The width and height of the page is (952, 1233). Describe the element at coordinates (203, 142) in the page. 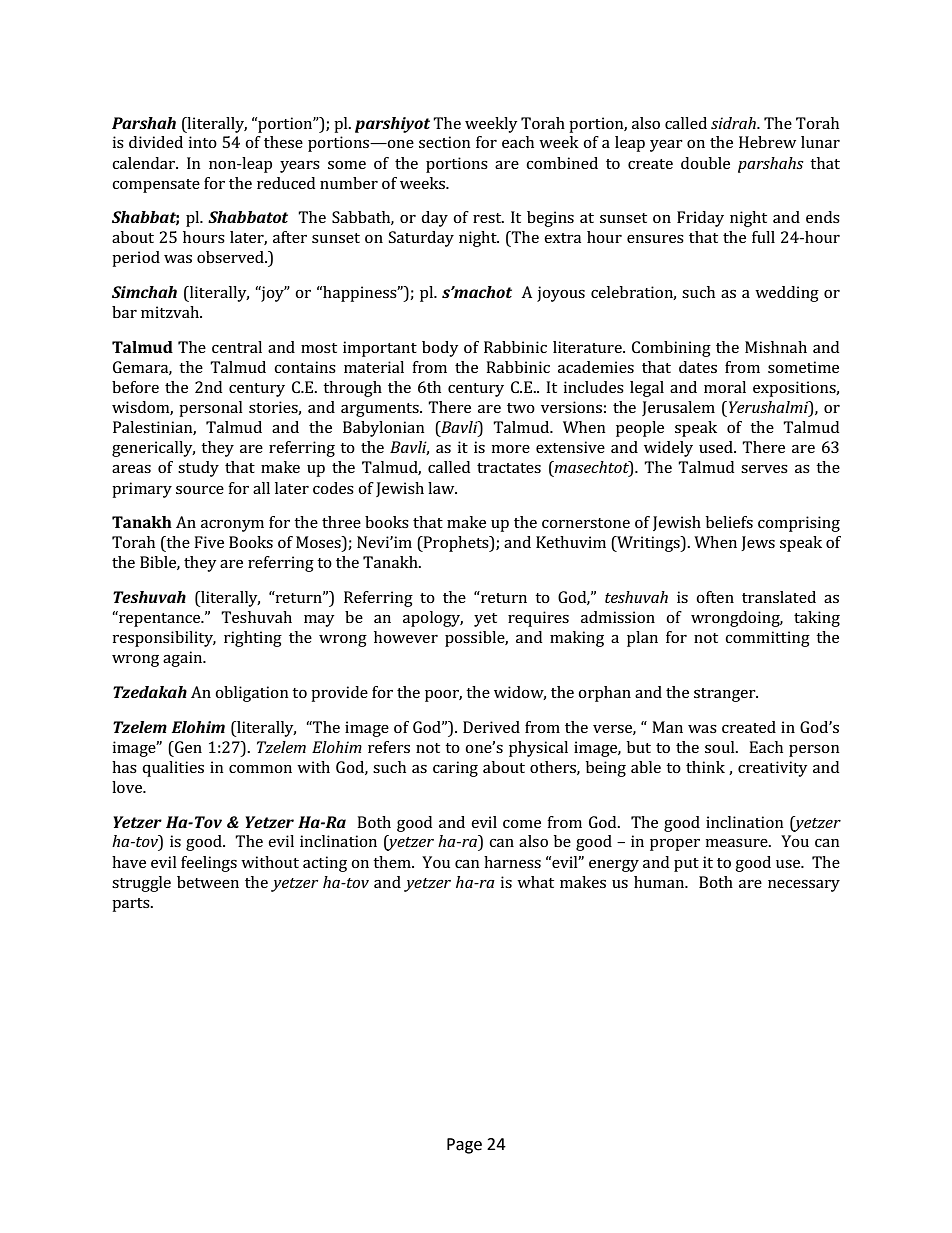

I see `into` at that location.
